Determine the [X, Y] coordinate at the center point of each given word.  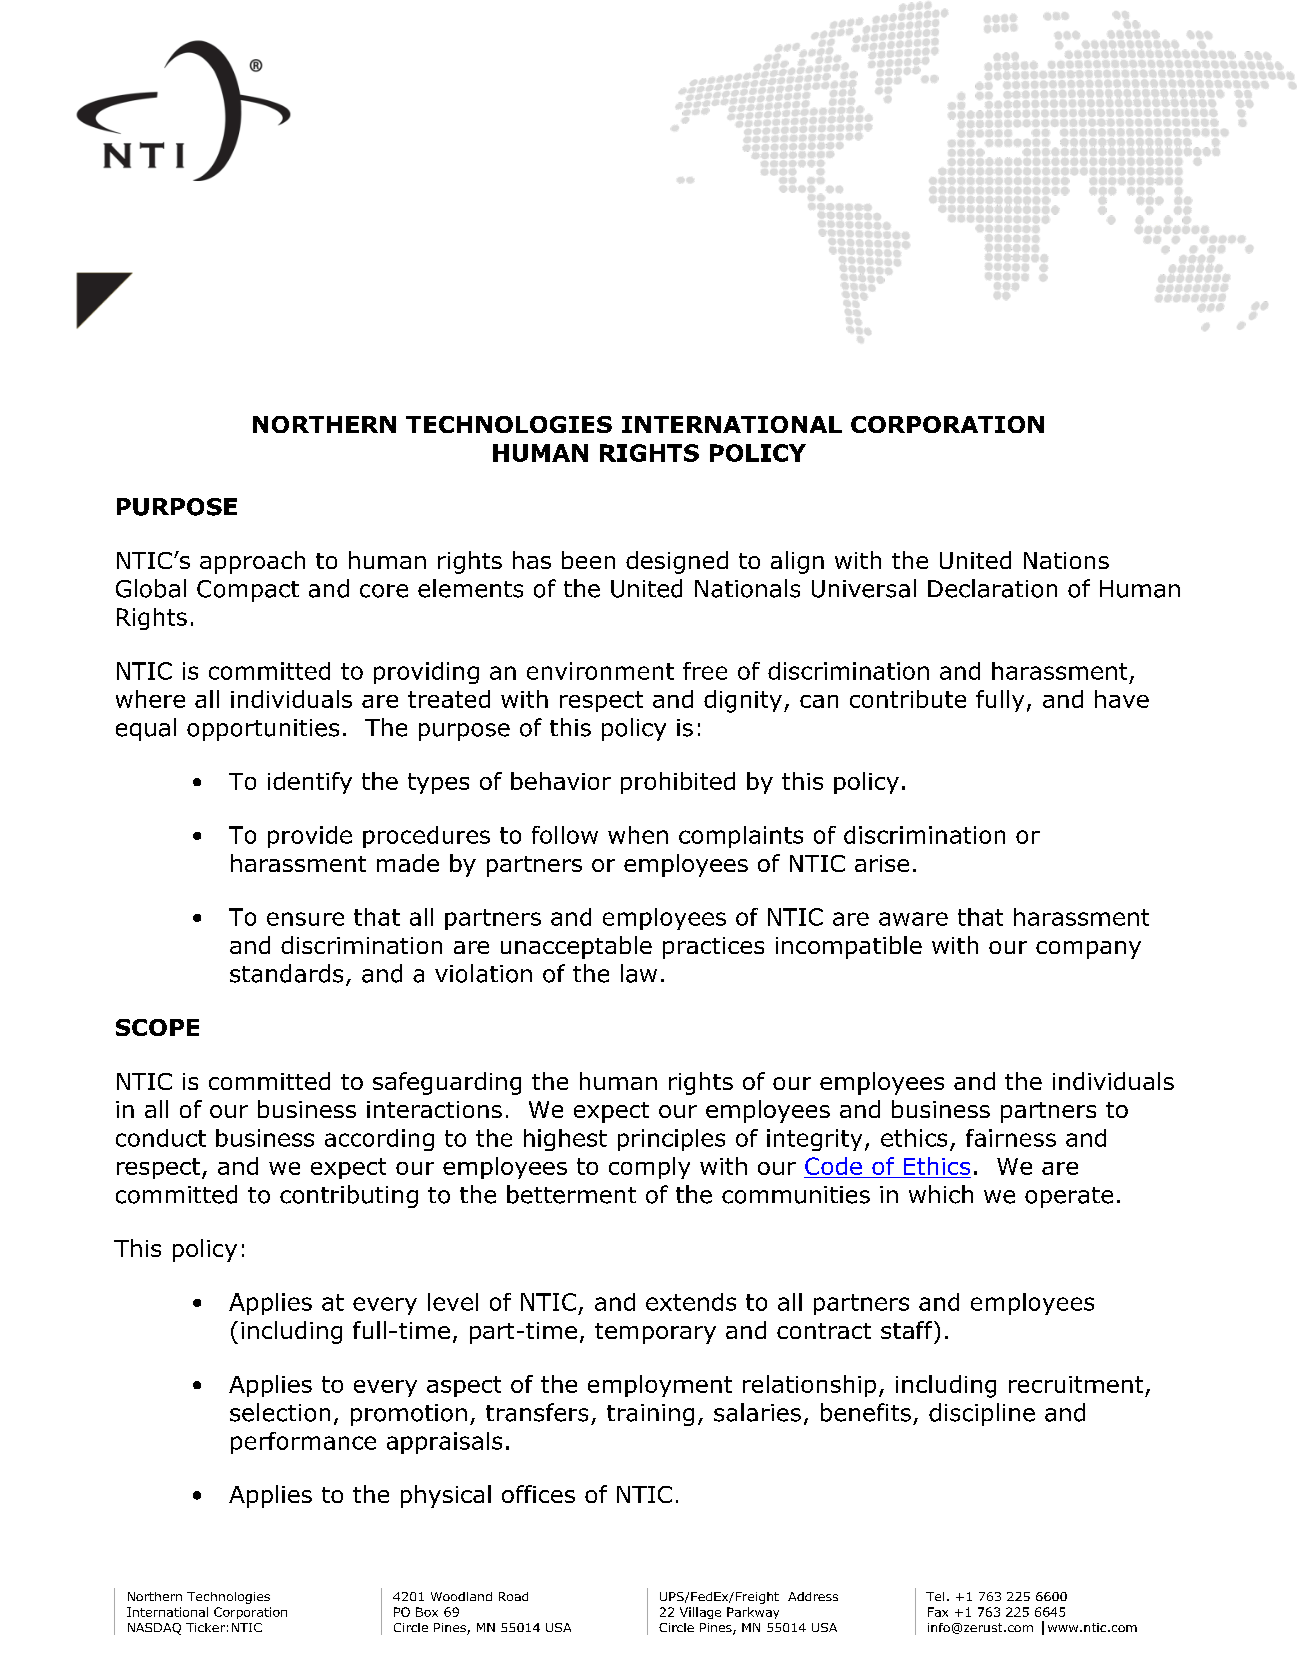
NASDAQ [154, 1629]
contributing [349, 1196]
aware [913, 919]
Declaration [992, 588]
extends [691, 1302]
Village [700, 1613]
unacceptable [576, 947]
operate [1069, 1197]
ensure [305, 919]
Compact [248, 591]
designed [677, 562]
